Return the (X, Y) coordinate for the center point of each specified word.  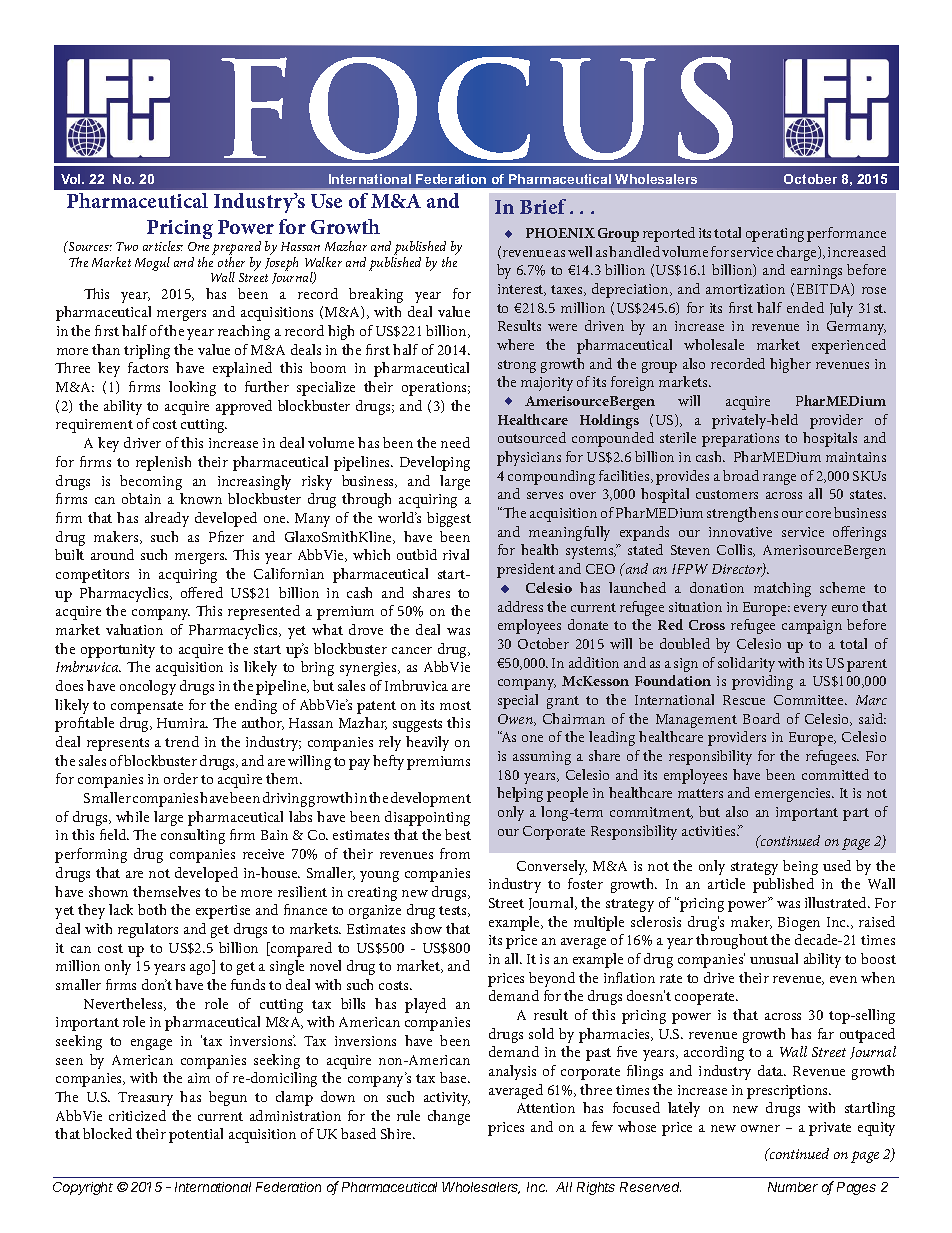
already (167, 519)
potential (196, 1135)
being (800, 867)
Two (127, 246)
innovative (740, 532)
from (455, 853)
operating (775, 235)
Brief (543, 206)
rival (456, 554)
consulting (193, 836)
